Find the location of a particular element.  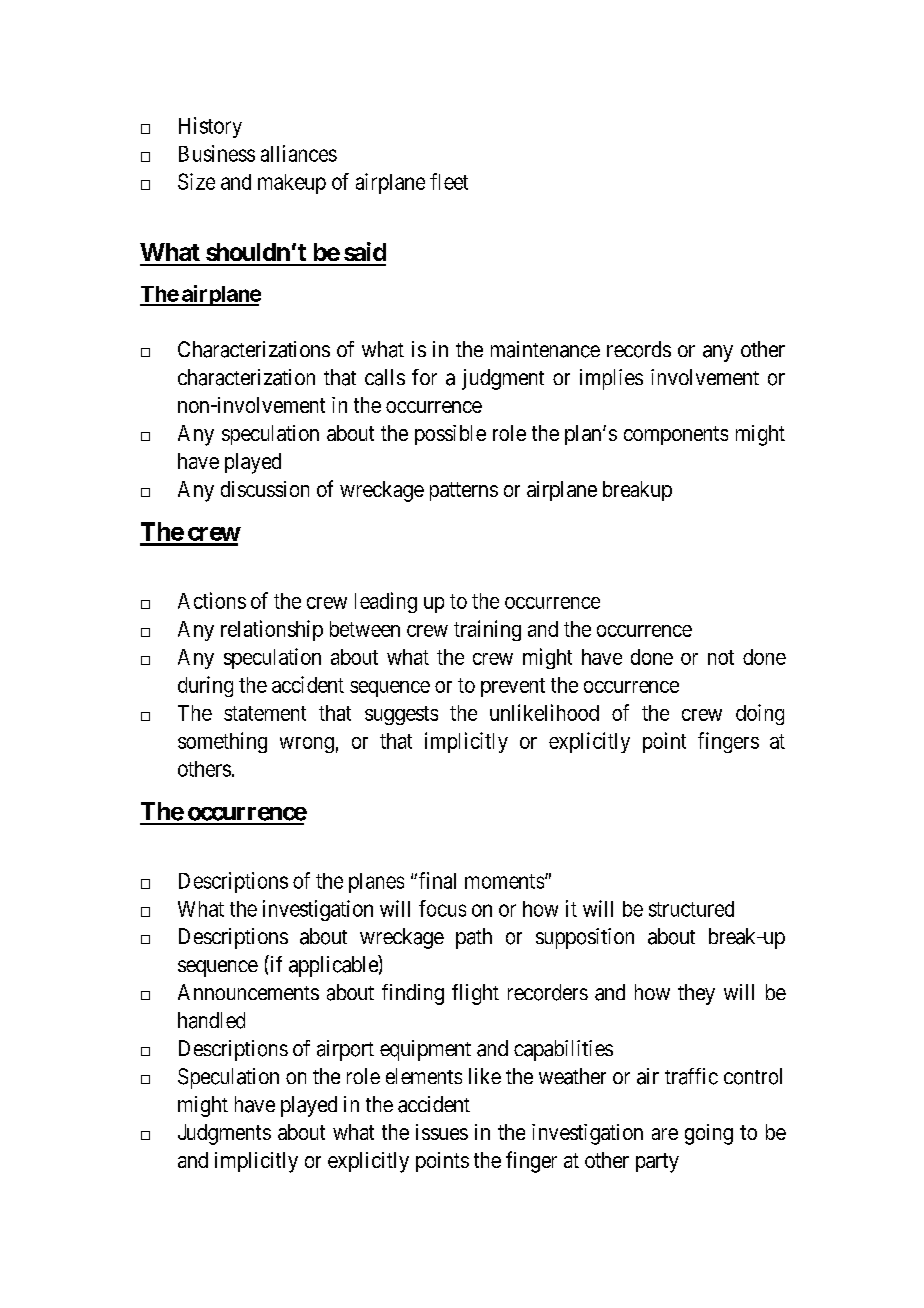

records is located at coordinates (639, 349).
